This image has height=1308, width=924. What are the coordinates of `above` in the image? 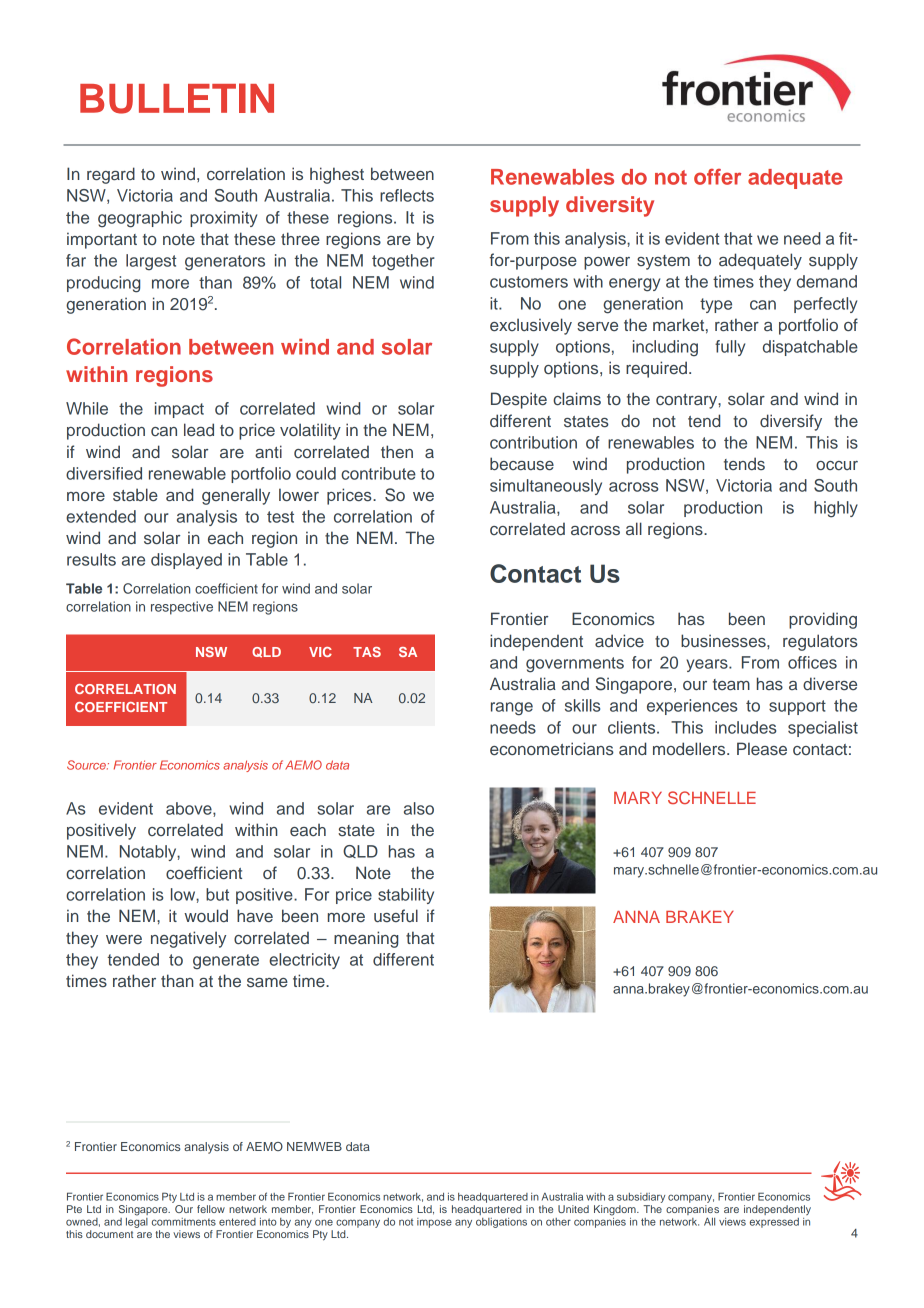 It's located at (190, 809).
